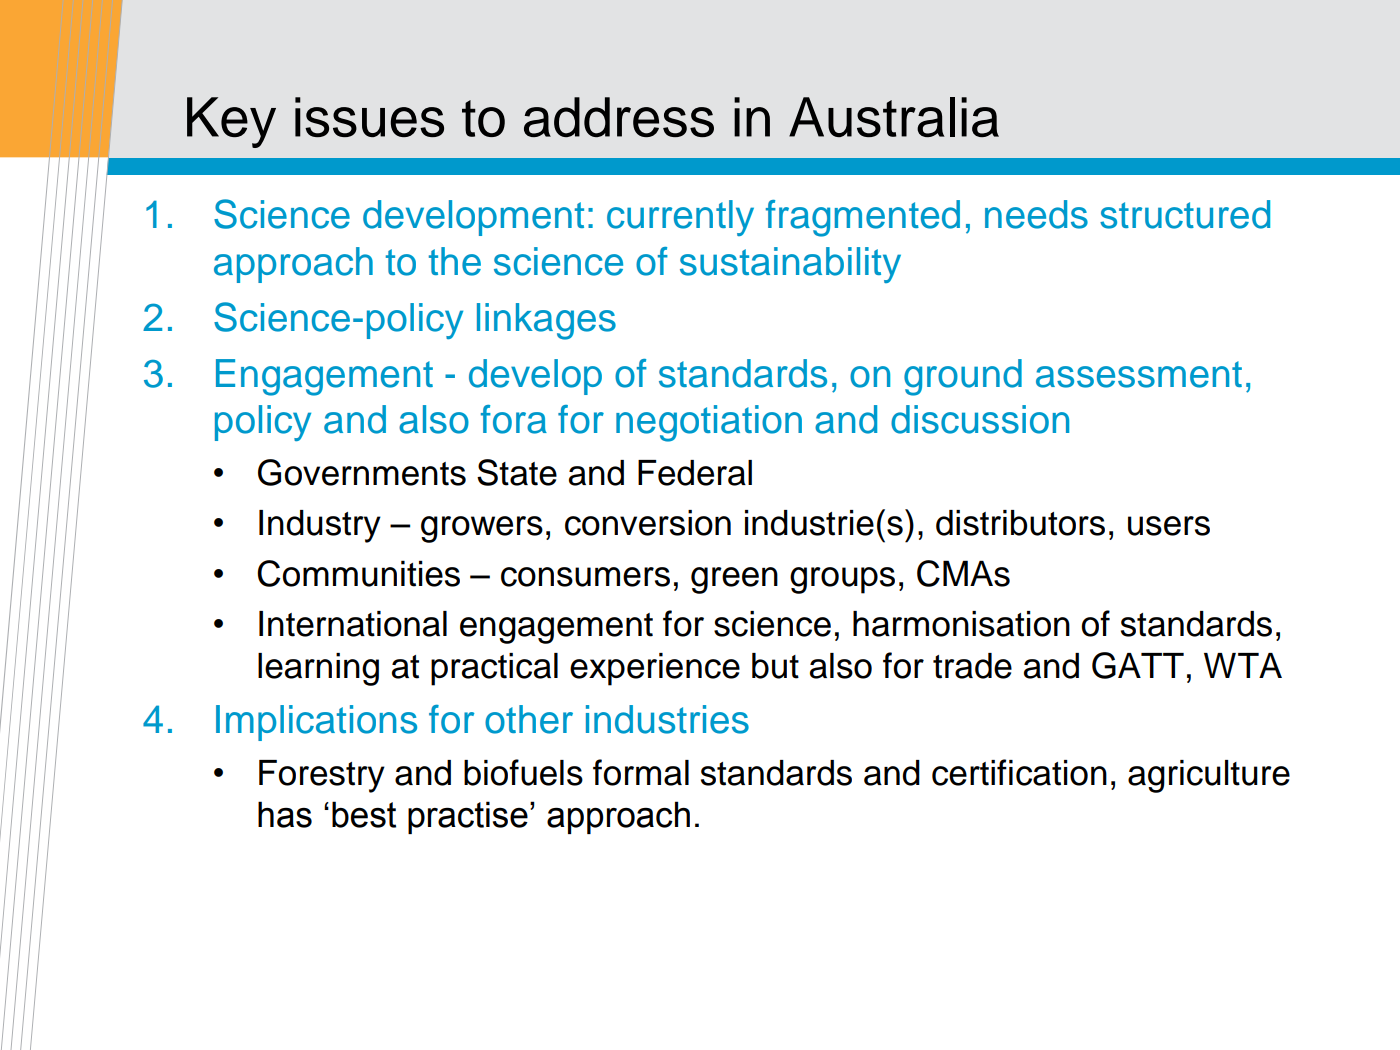  What do you see at coordinates (364, 814) in the document?
I see `best` at bounding box center [364, 814].
